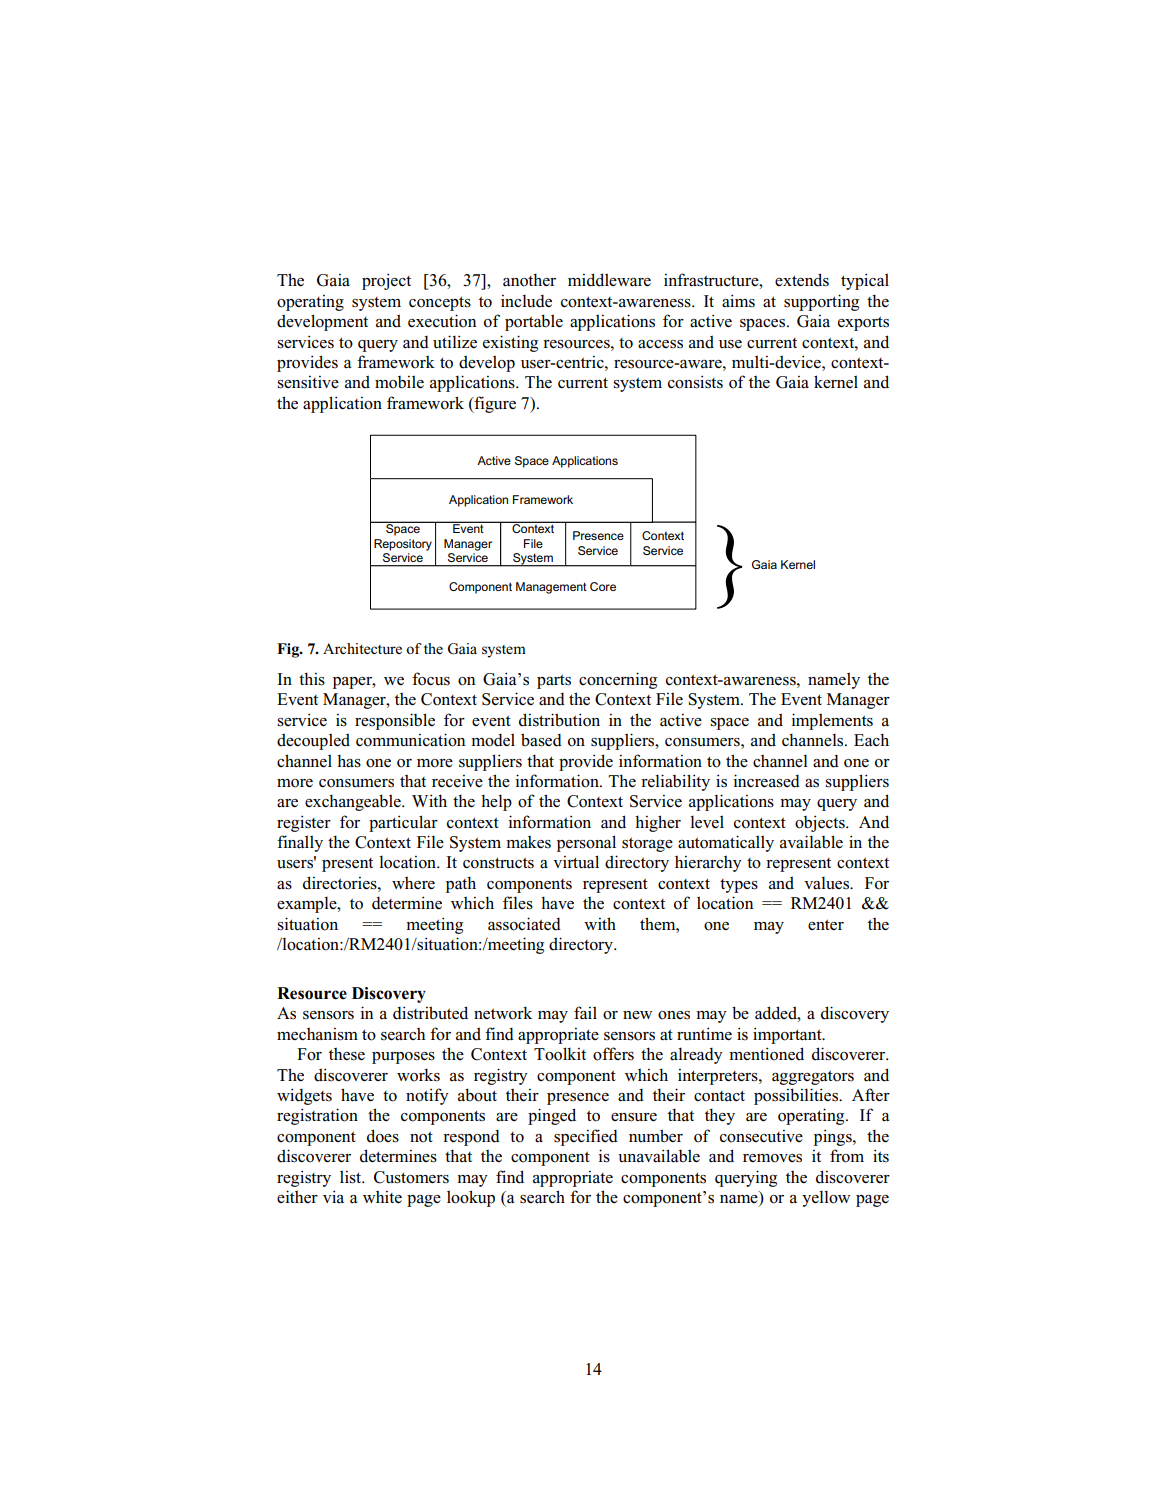 The height and width of the screenshot is (1509, 1166). Describe the element at coordinates (354, 802) in the screenshot. I see `exchangeable` at that location.
